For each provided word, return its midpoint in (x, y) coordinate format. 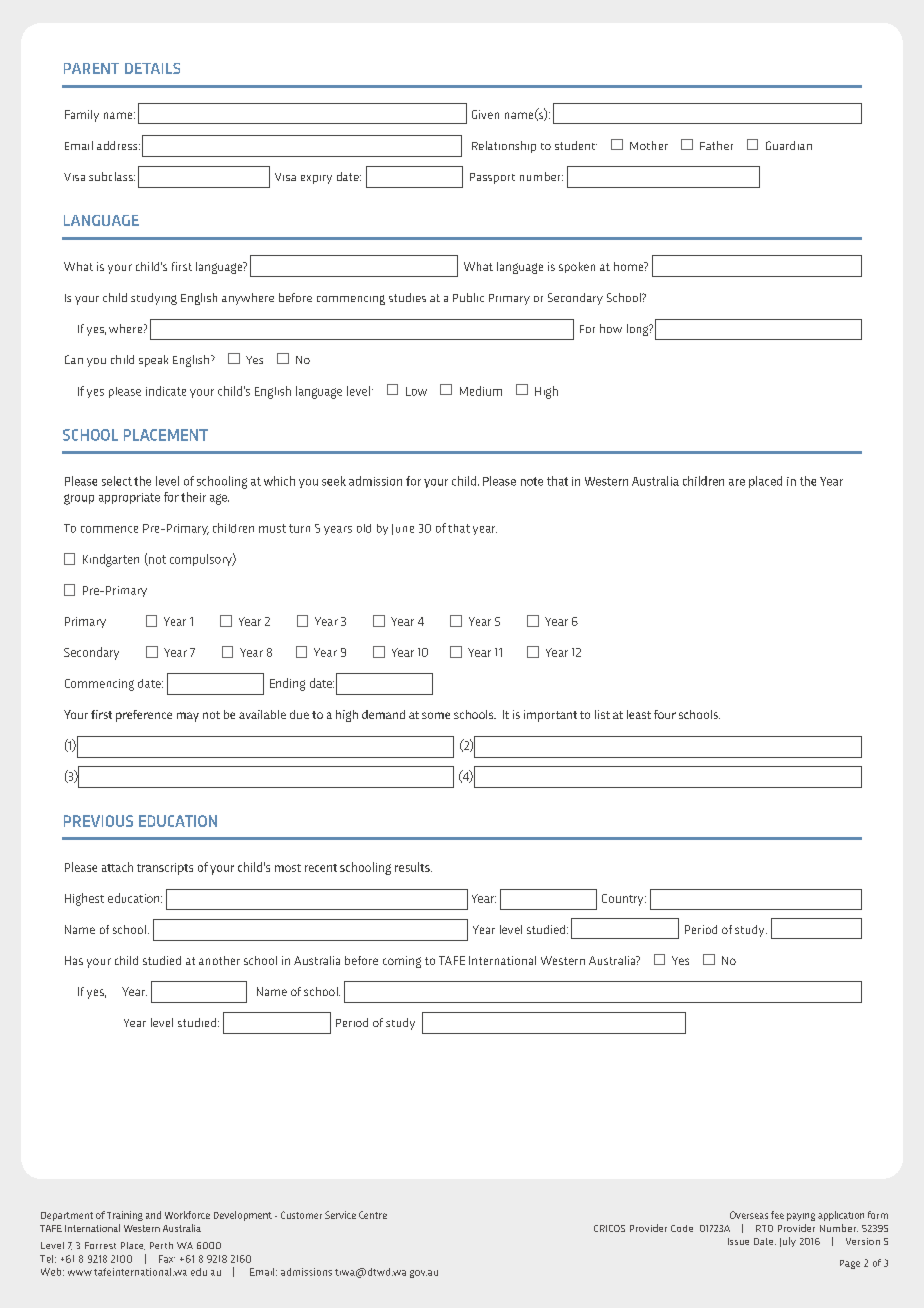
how (611, 328)
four (665, 714)
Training (125, 1216)
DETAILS (152, 68)
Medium (481, 391)
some (436, 715)
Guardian (789, 145)
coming (402, 962)
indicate (166, 391)
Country (624, 900)
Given (485, 114)
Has (74, 960)
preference (144, 716)
